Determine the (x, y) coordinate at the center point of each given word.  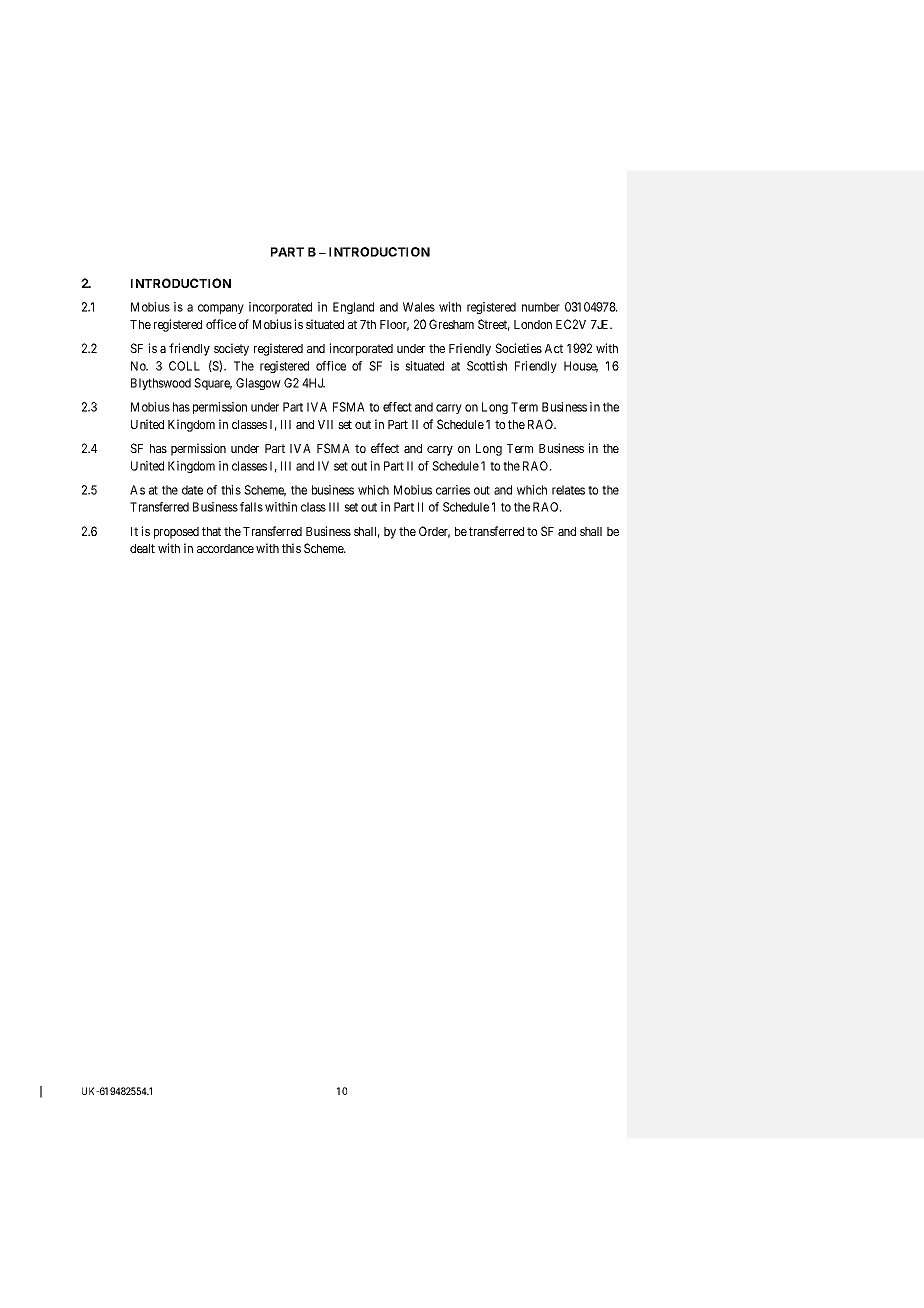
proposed (176, 533)
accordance (225, 548)
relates (568, 490)
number (541, 307)
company (221, 309)
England (353, 308)
